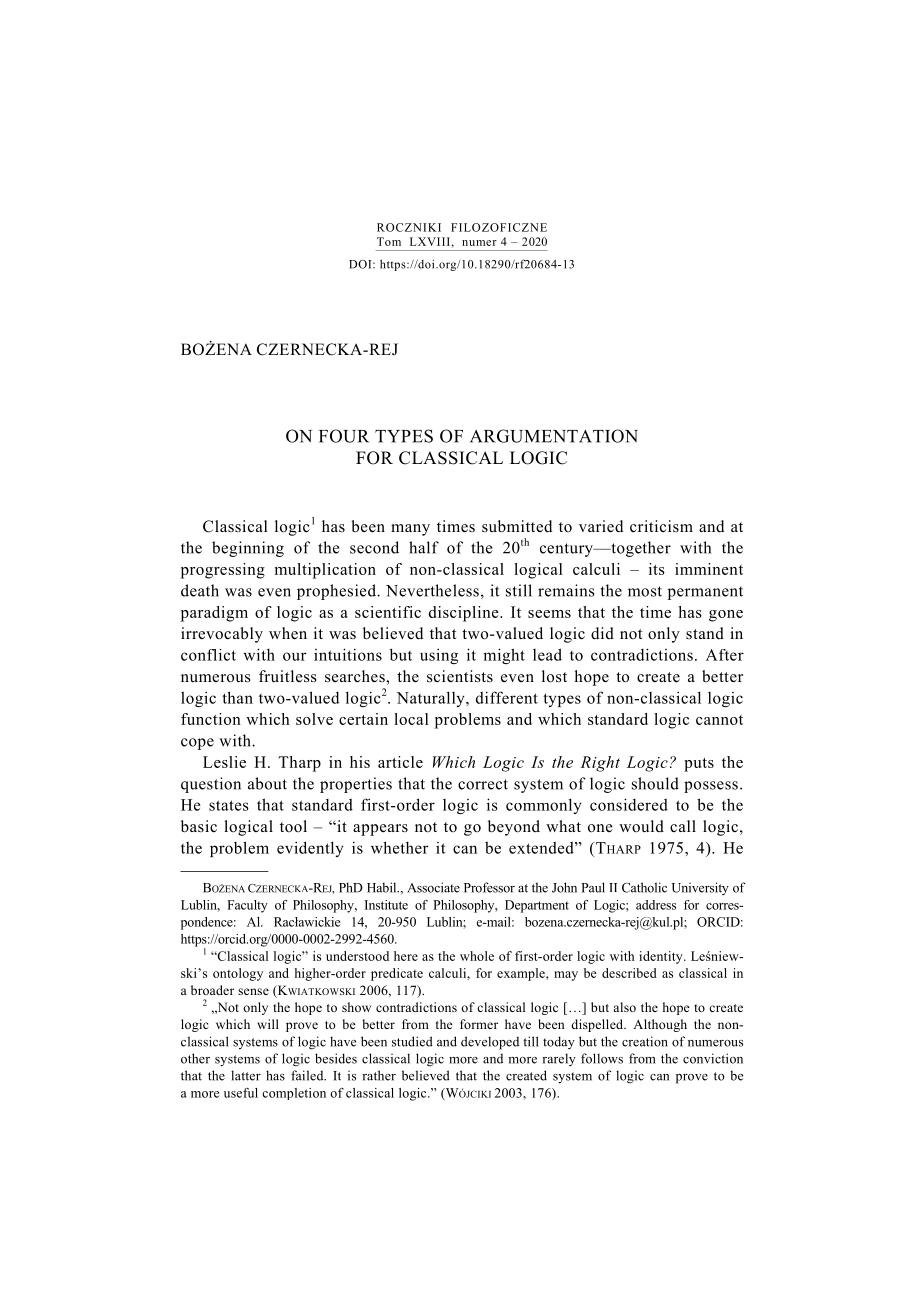 This screenshot has height=1308, width=924. I want to click on developed, so click(490, 1043).
